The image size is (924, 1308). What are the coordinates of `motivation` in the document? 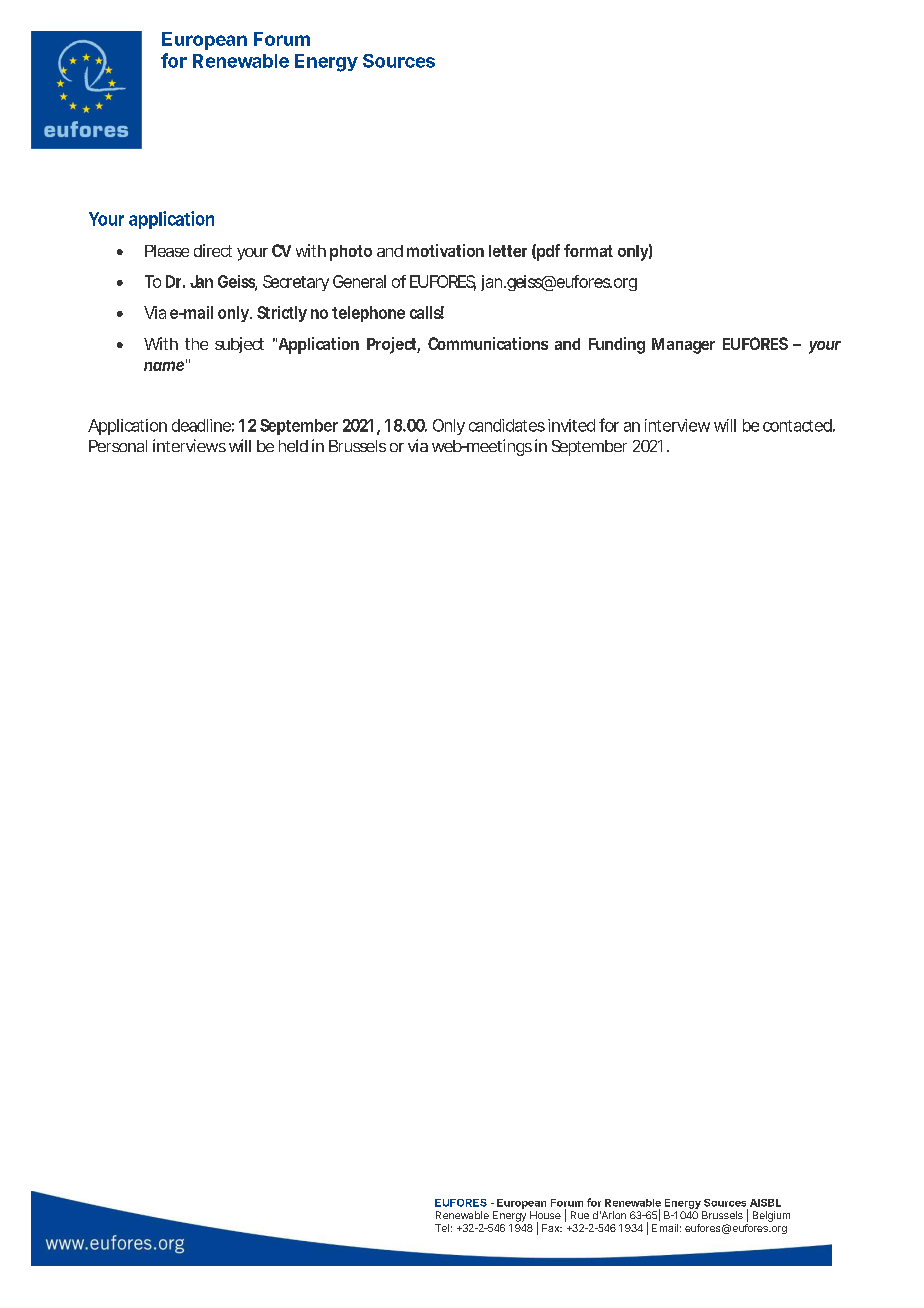 It's located at (445, 250).
